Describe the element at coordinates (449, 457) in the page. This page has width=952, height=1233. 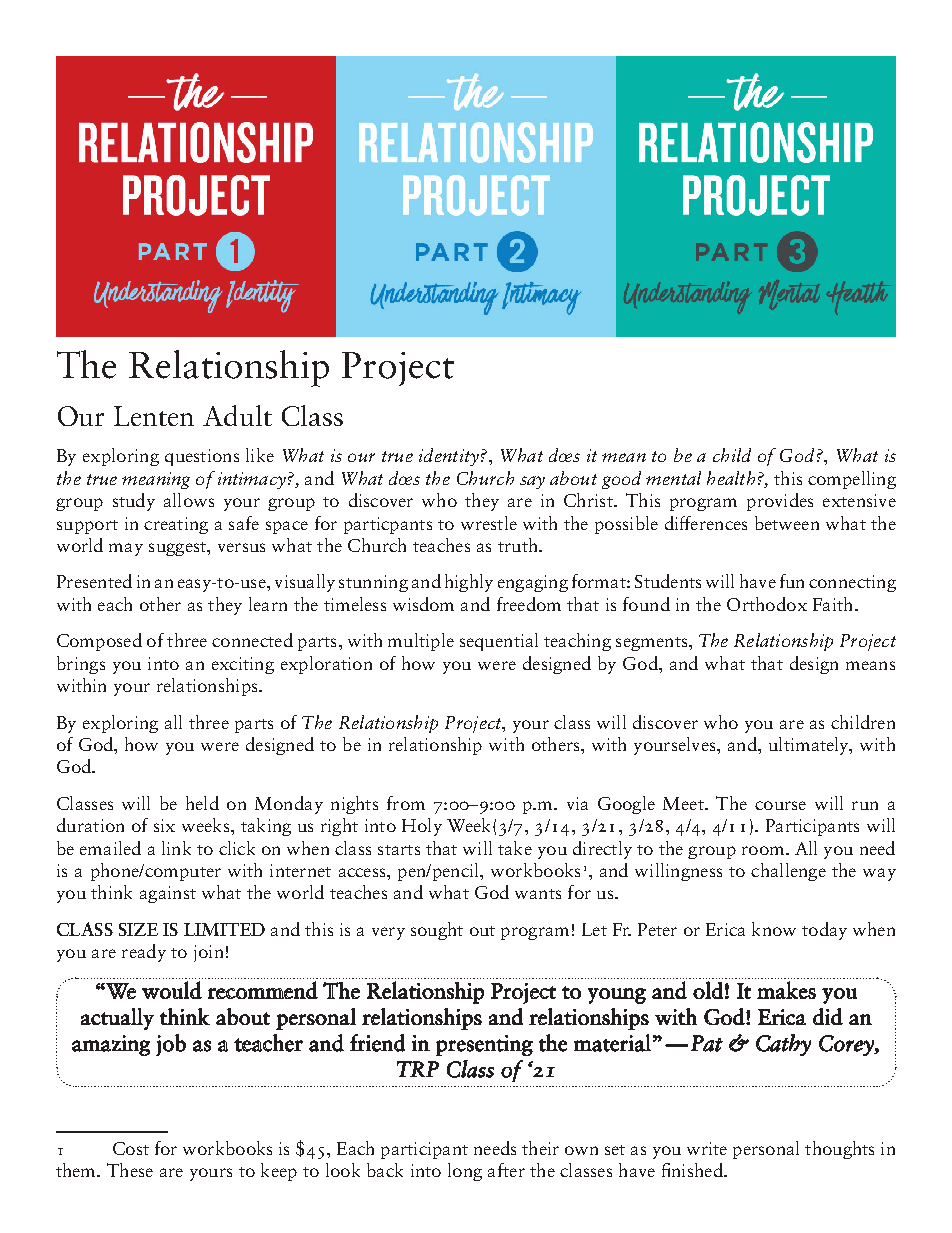
I see `identity` at that location.
